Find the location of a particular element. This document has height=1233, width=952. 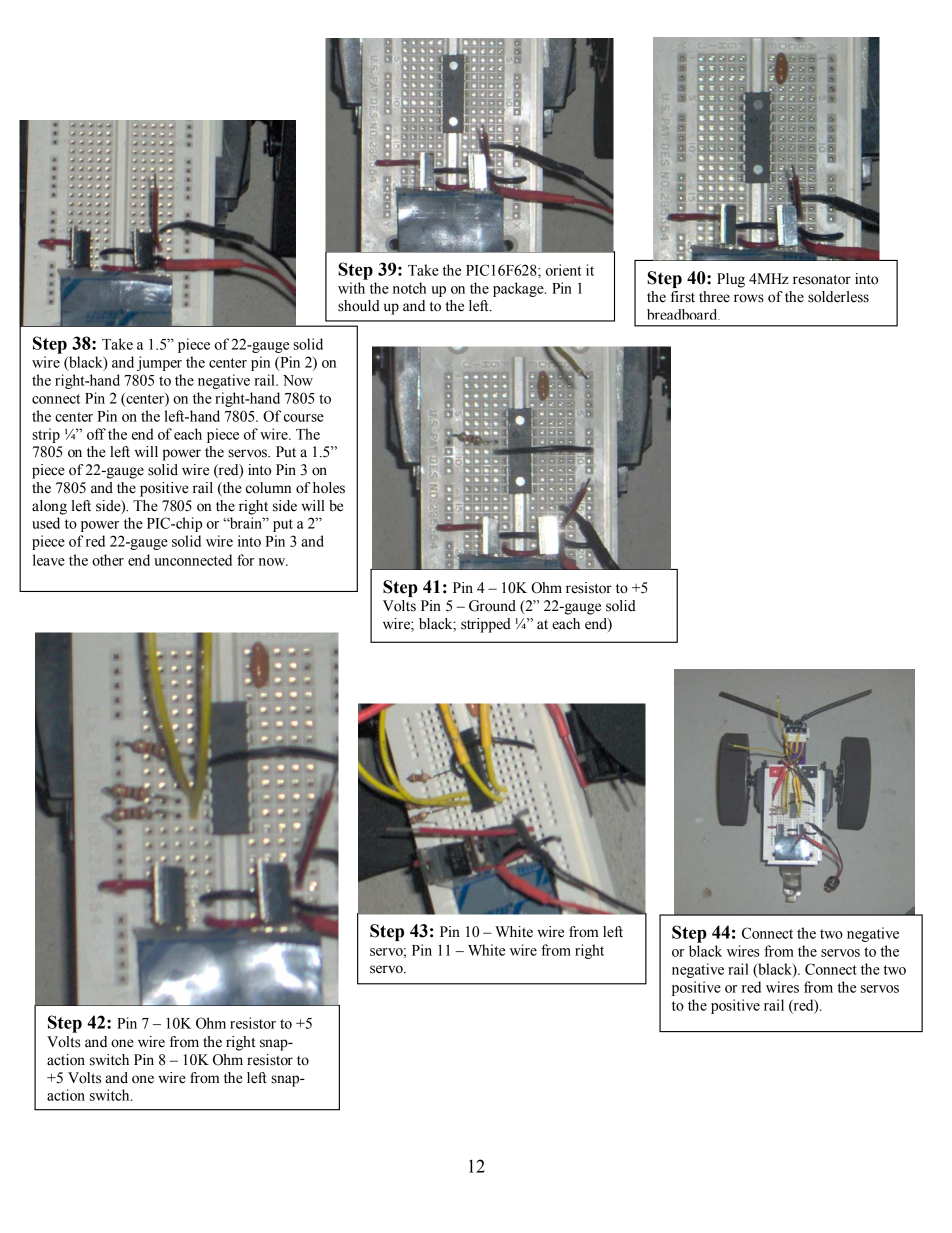

Ground is located at coordinates (492, 606).
